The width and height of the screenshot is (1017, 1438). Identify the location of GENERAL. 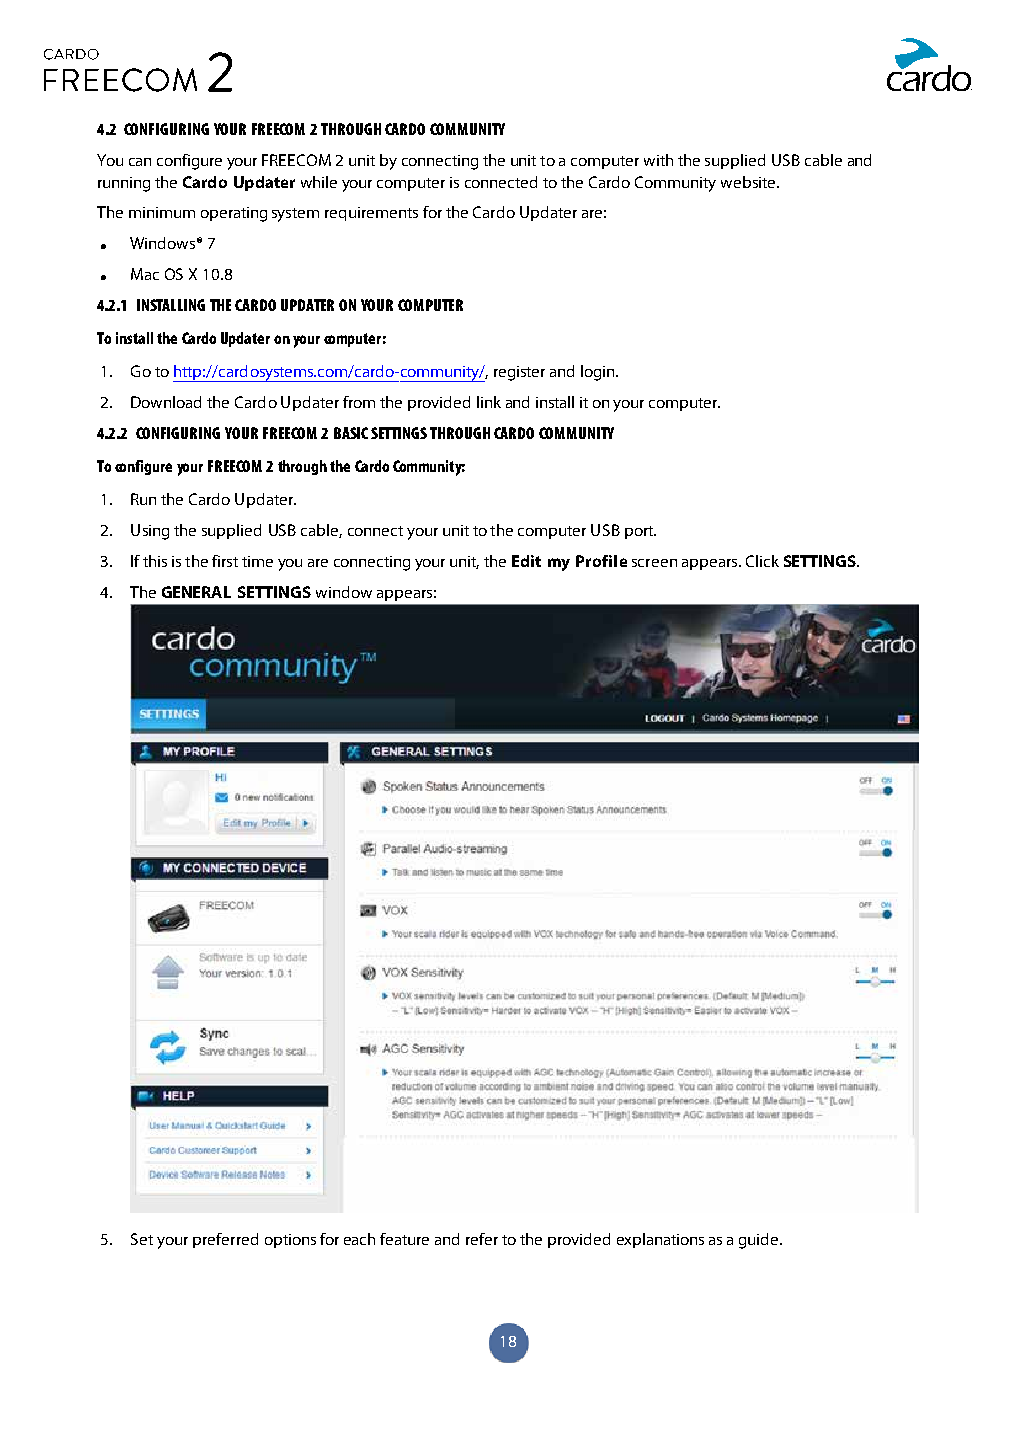
(196, 592).
